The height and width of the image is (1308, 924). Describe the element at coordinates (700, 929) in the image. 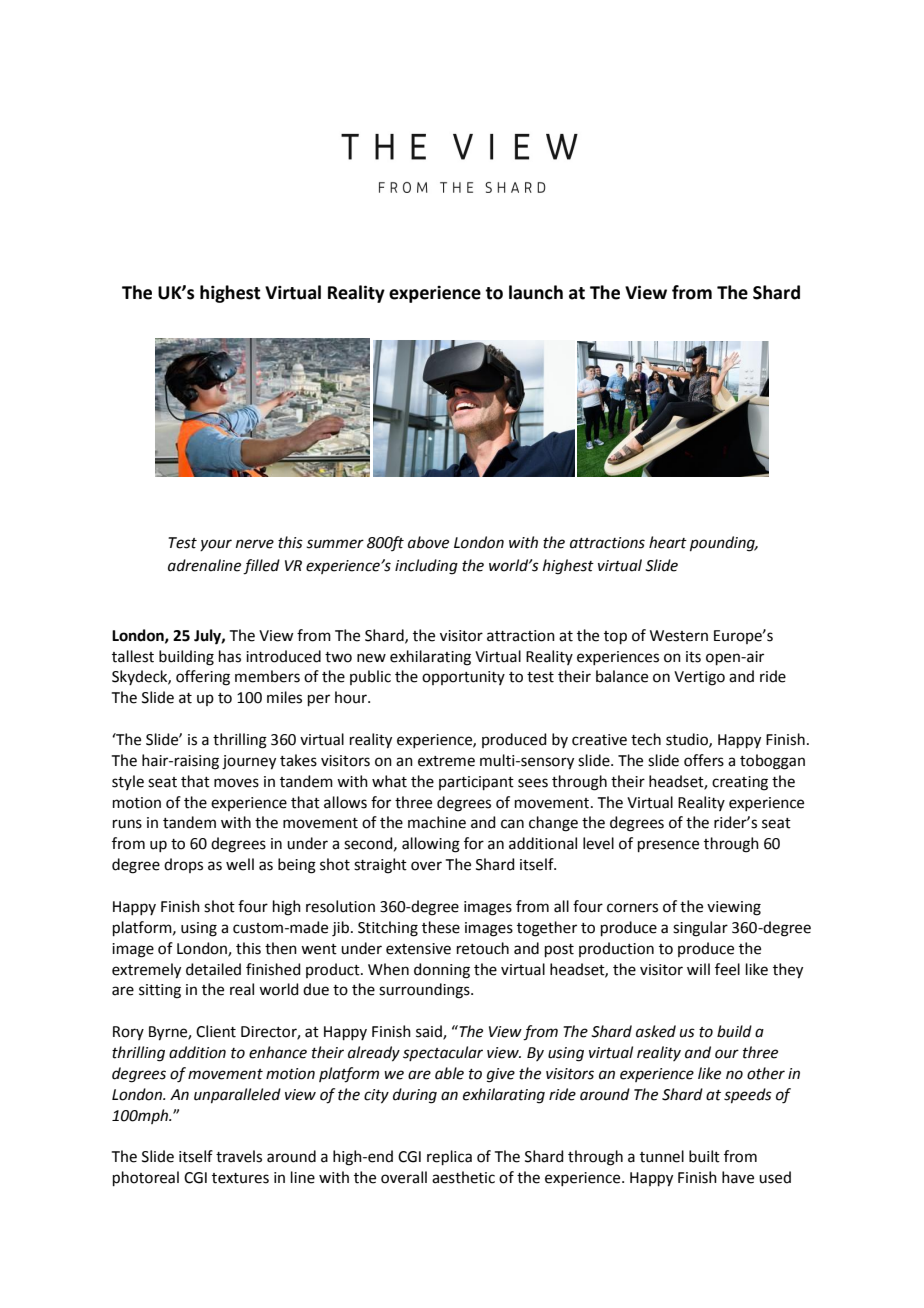

I see `singular` at that location.
